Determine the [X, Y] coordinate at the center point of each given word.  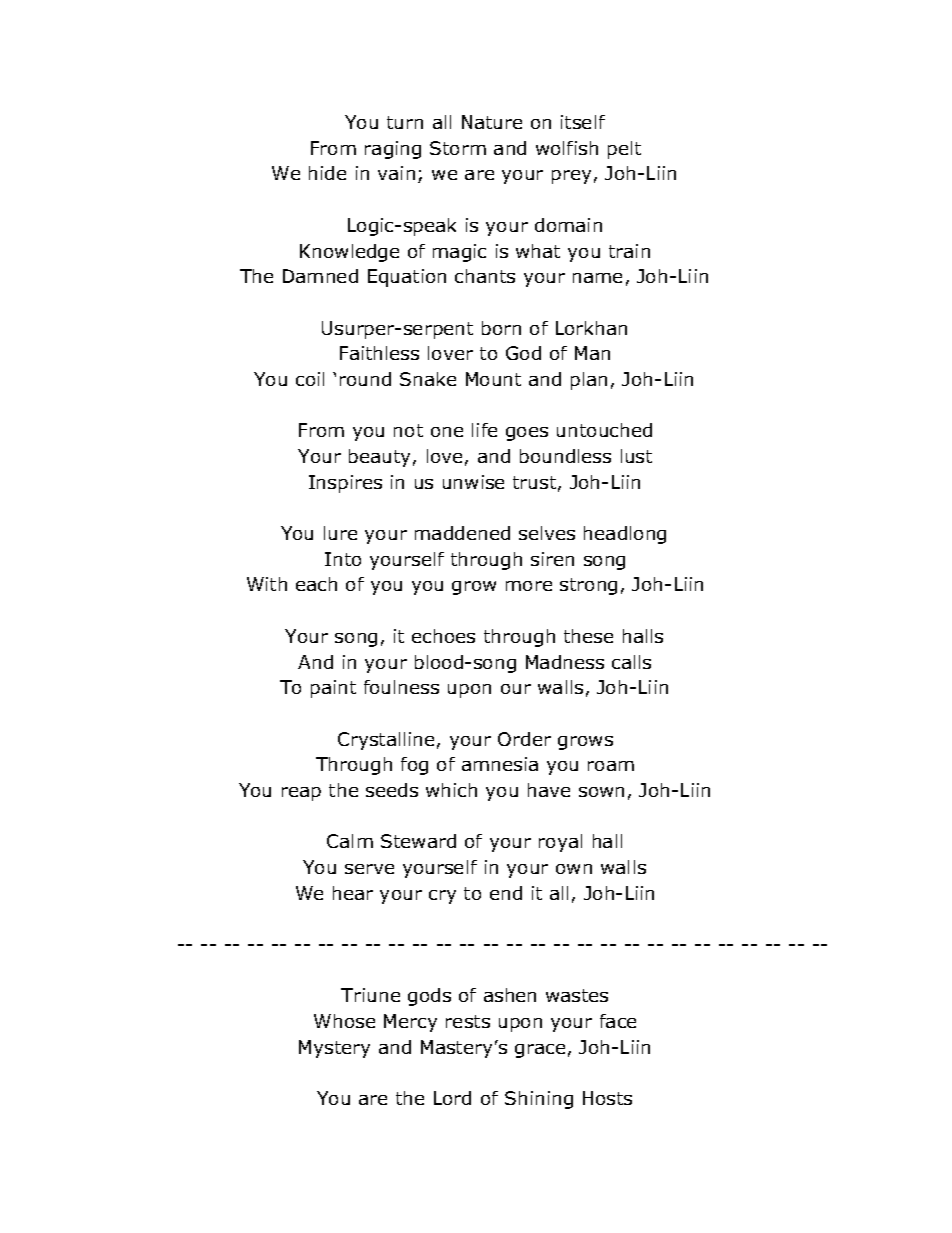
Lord [452, 1098]
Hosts [607, 1098]
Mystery [334, 1049]
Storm [458, 148]
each [316, 584]
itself [583, 122]
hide [327, 173]
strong [588, 586]
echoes [443, 636]
